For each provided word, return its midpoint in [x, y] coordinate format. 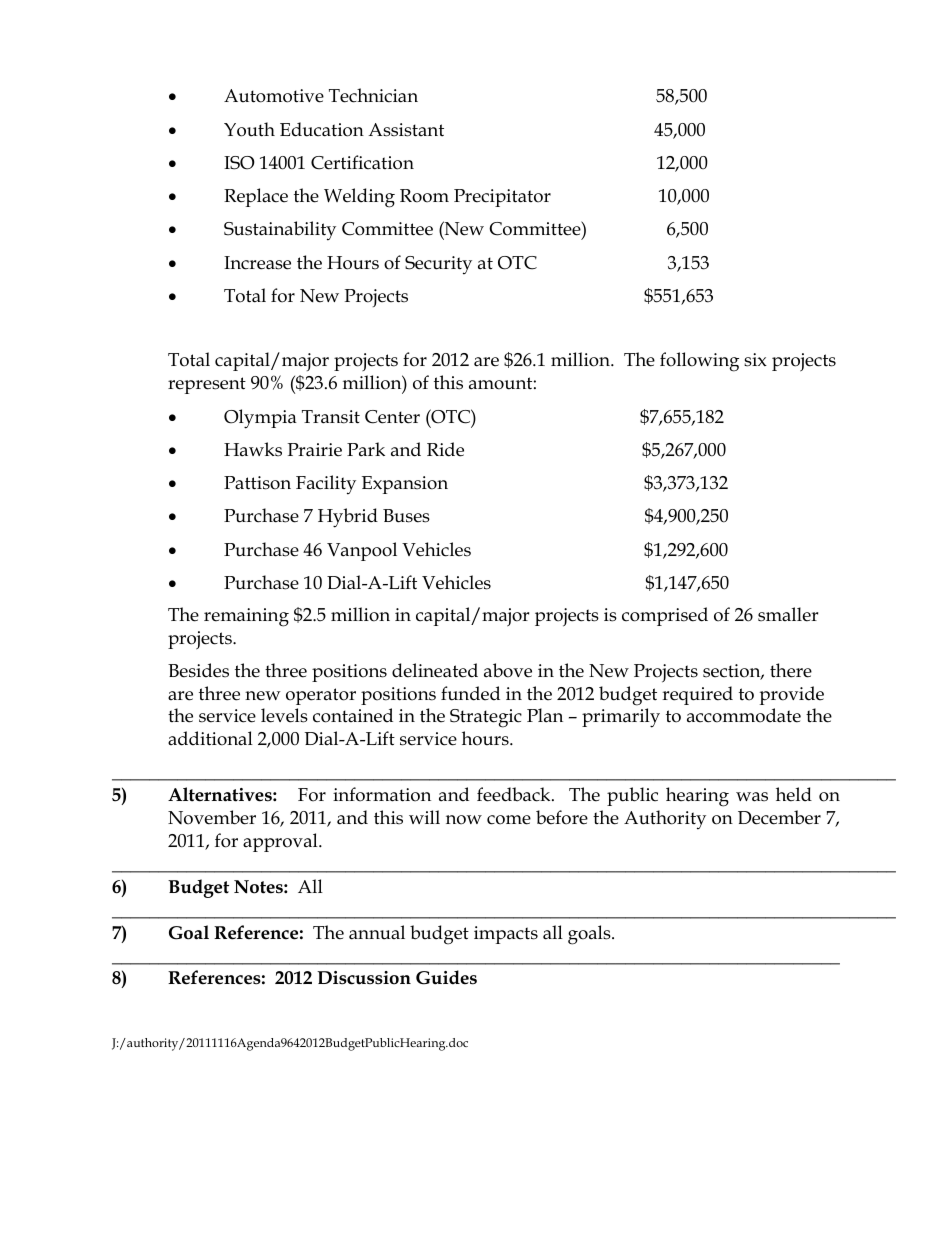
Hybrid [348, 518]
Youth [249, 129]
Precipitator [502, 198]
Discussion [364, 978]
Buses [406, 516]
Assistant [406, 130]
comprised [665, 616]
